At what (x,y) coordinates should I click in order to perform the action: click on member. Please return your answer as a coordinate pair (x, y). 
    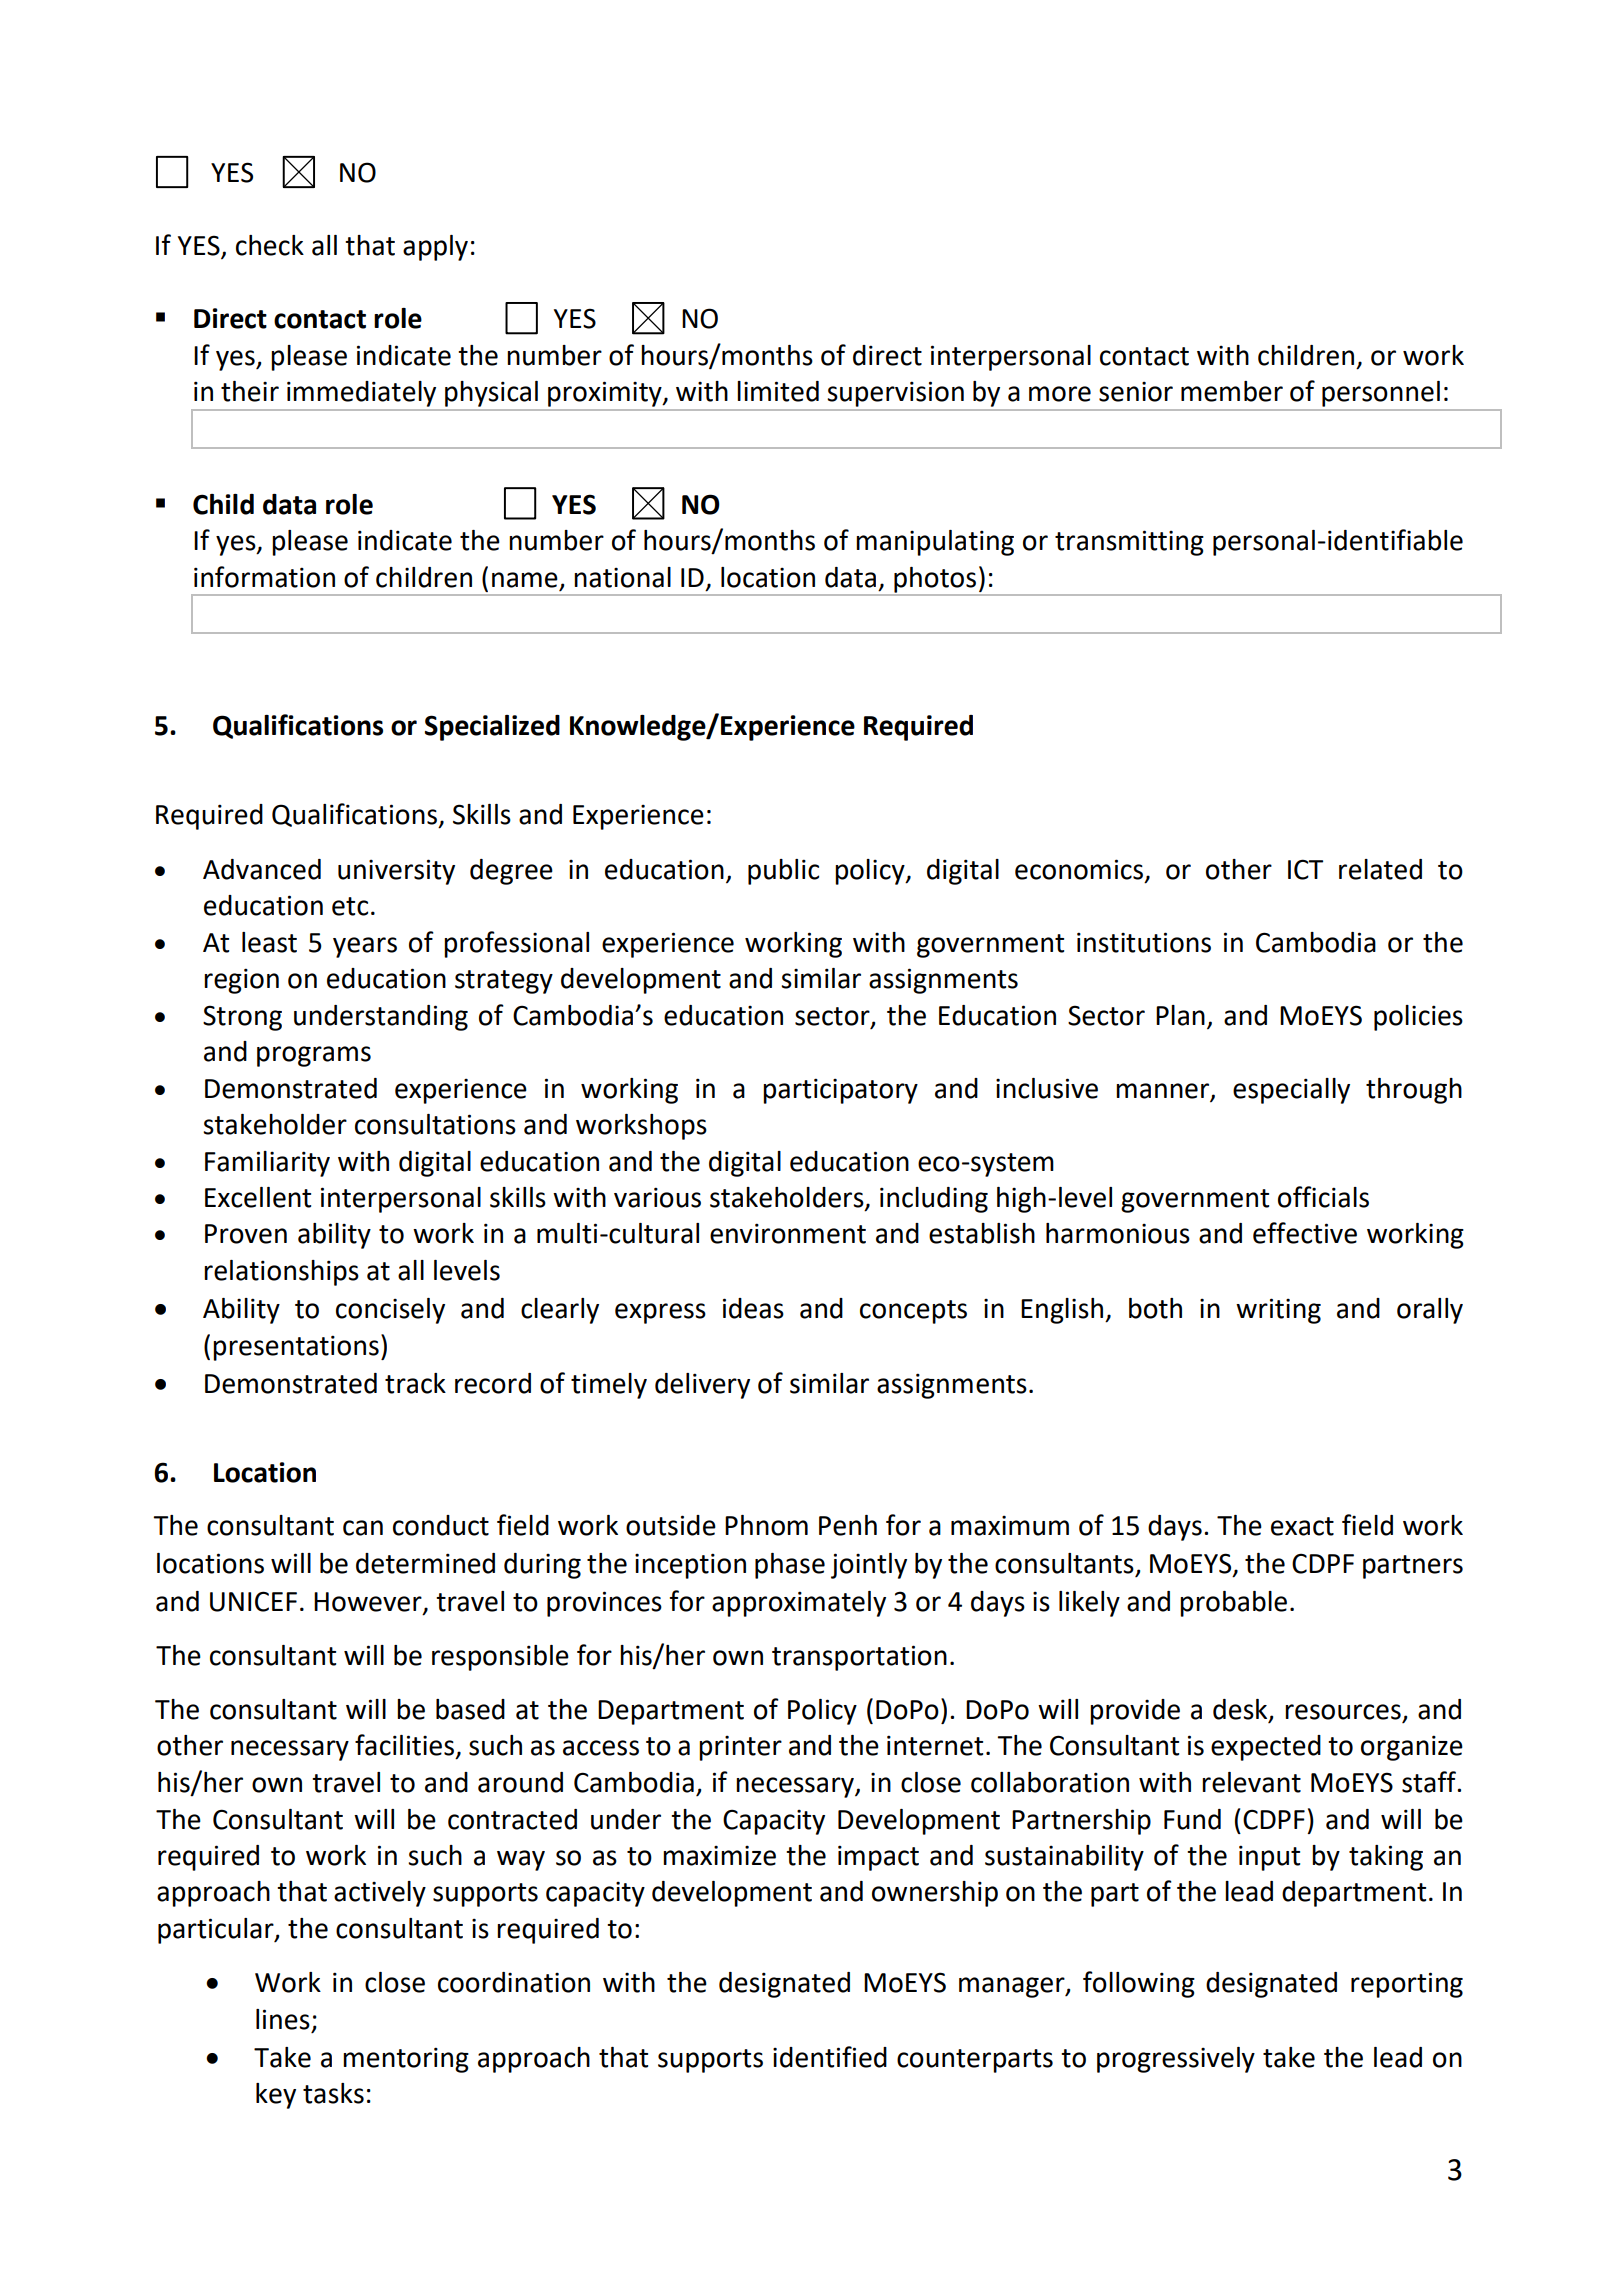
    Looking at the image, I should click on (1232, 391).
